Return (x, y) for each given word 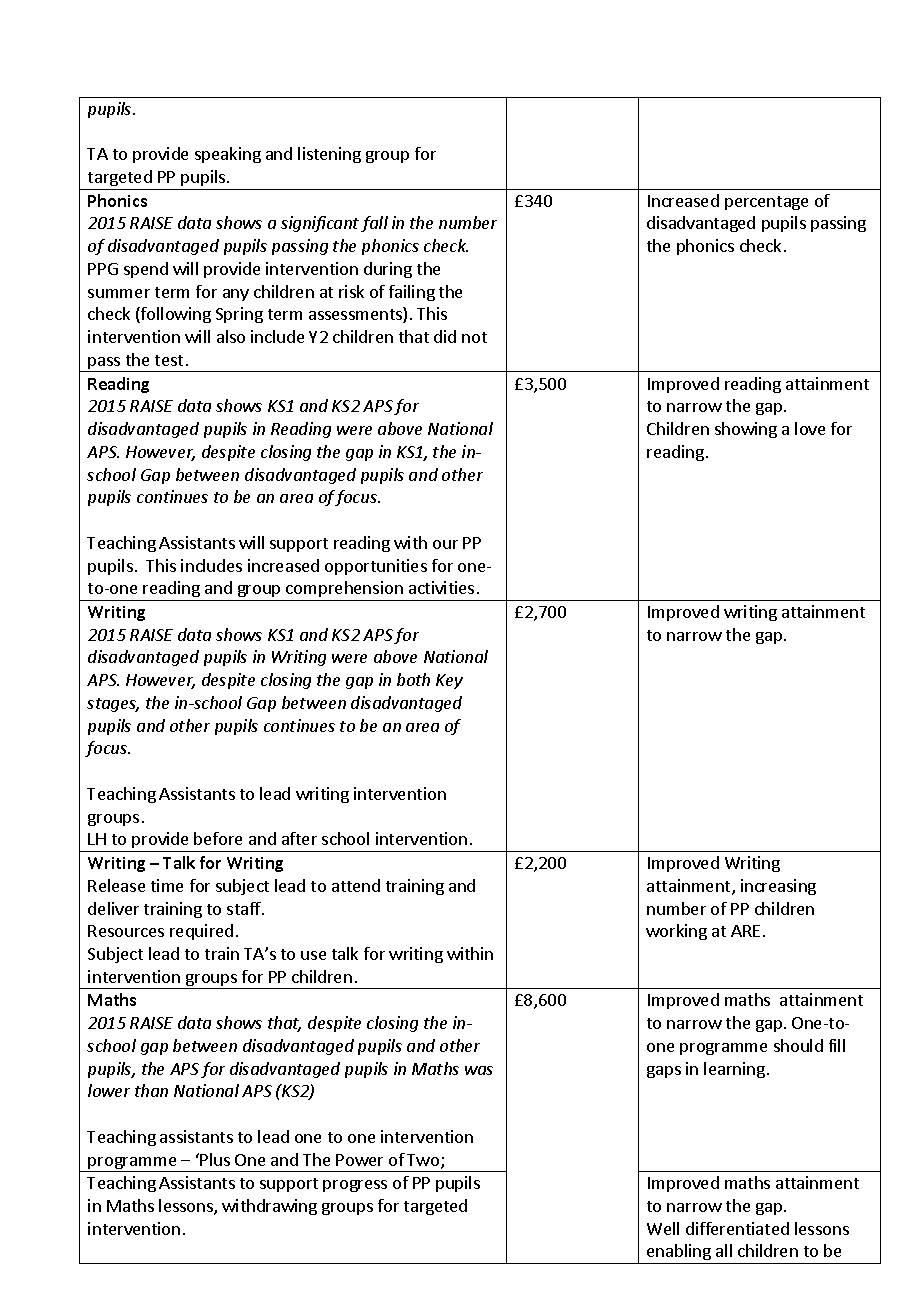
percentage (766, 203)
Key (449, 681)
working (676, 932)
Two (424, 1161)
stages (113, 705)
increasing (778, 887)
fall (374, 224)
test (169, 360)
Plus (215, 1159)
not (474, 337)
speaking (228, 155)
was (479, 1070)
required (201, 932)
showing (746, 430)
